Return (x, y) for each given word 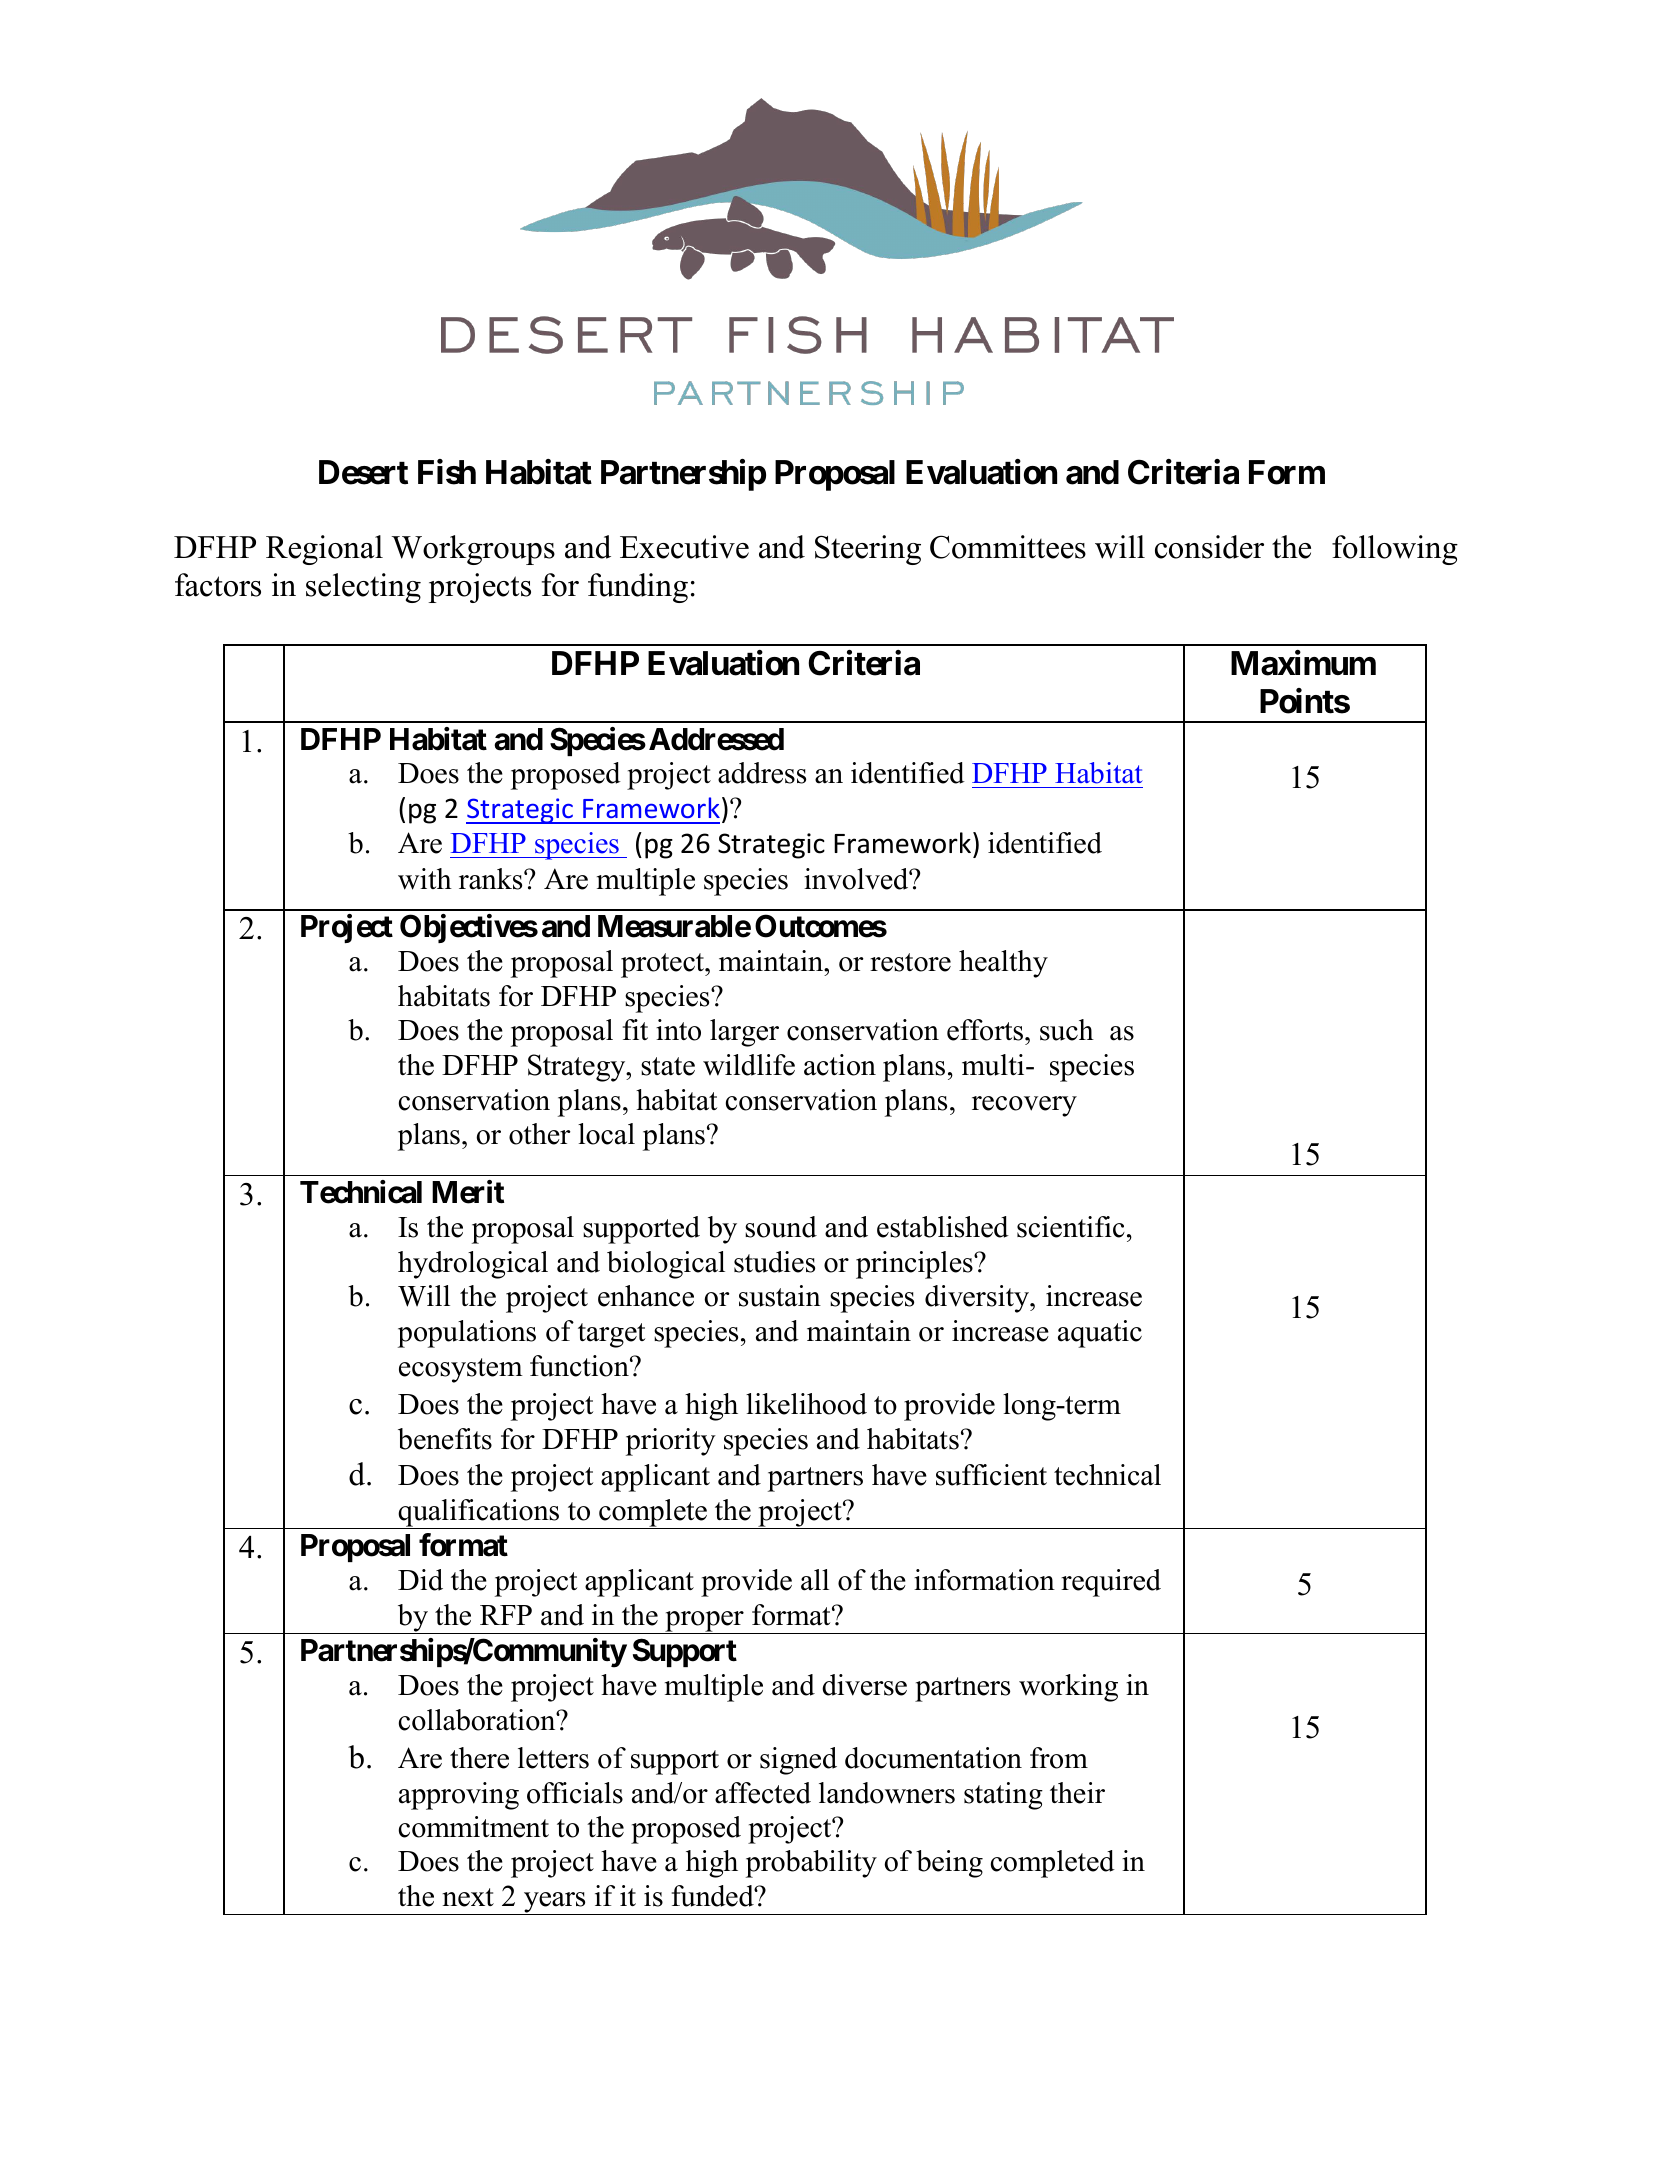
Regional (324, 550)
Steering (868, 550)
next (468, 1897)
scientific (1071, 1227)
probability (811, 1864)
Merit (468, 1192)
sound (781, 1227)
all (815, 1580)
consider (1209, 547)
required (1111, 1583)
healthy (1003, 964)
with (425, 879)
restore (910, 962)
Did (420, 1580)
